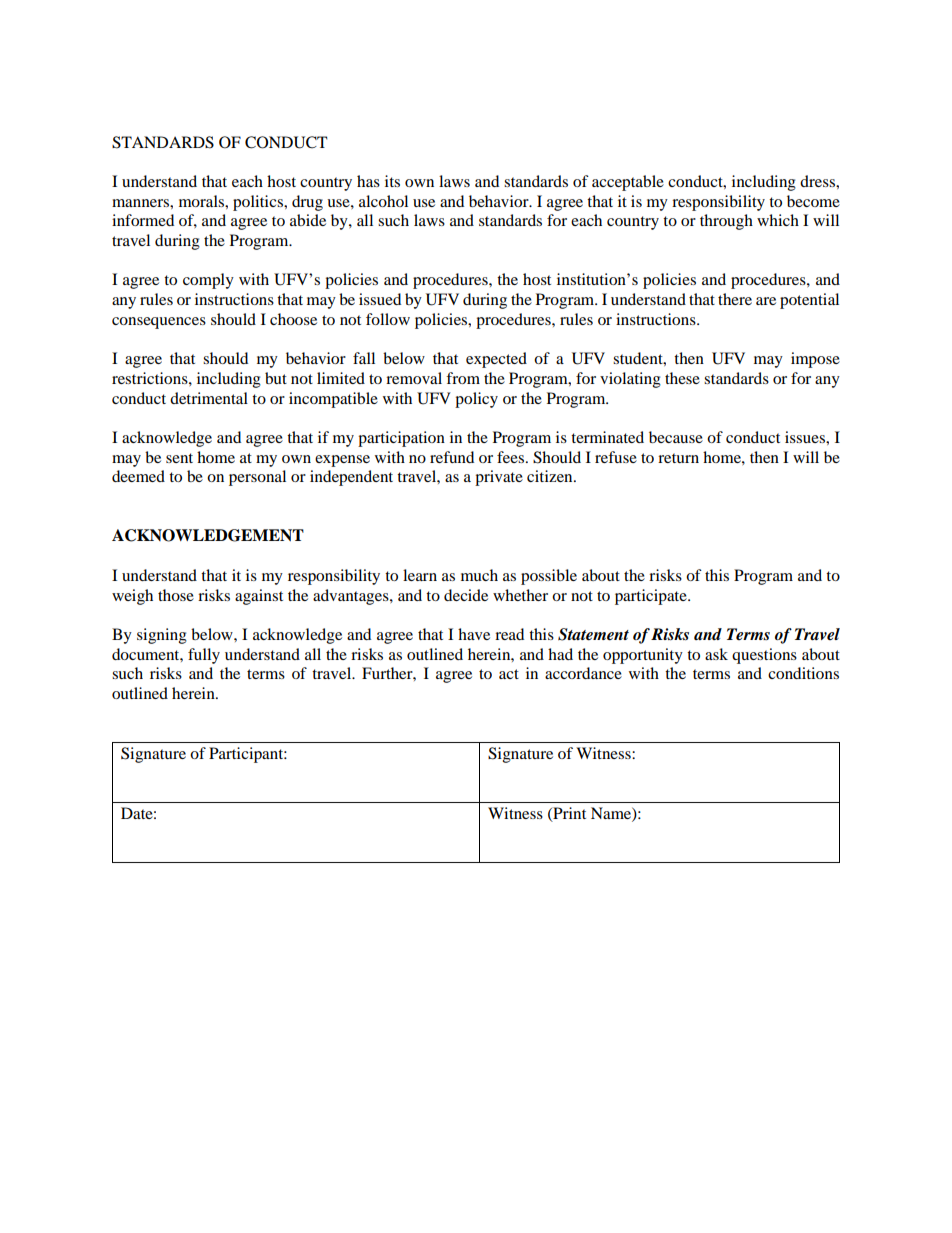  Describe the element at coordinates (652, 597) in the image. I see `participate` at that location.
